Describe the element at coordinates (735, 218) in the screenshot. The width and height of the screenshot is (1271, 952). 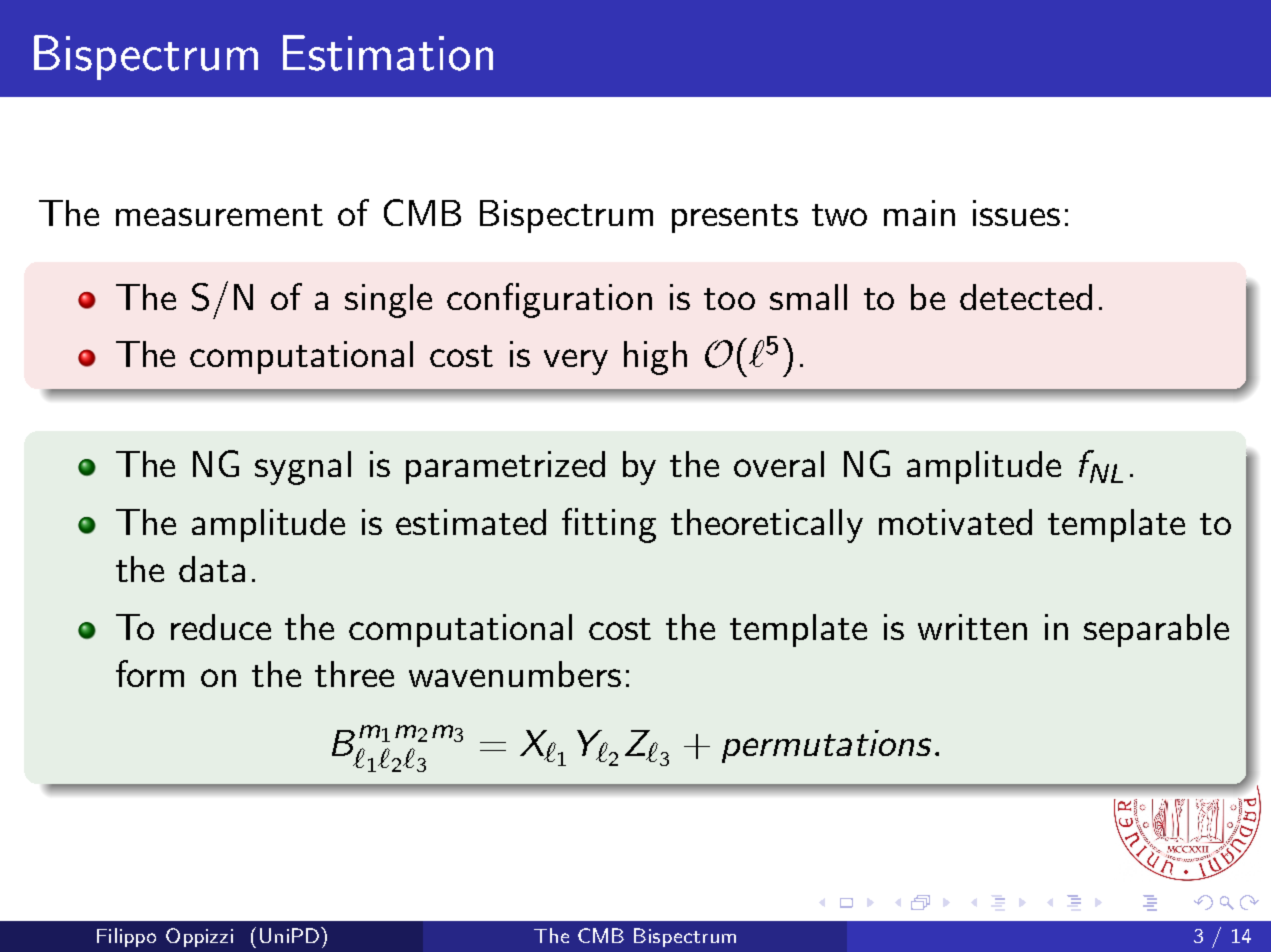
I see `presents` at that location.
